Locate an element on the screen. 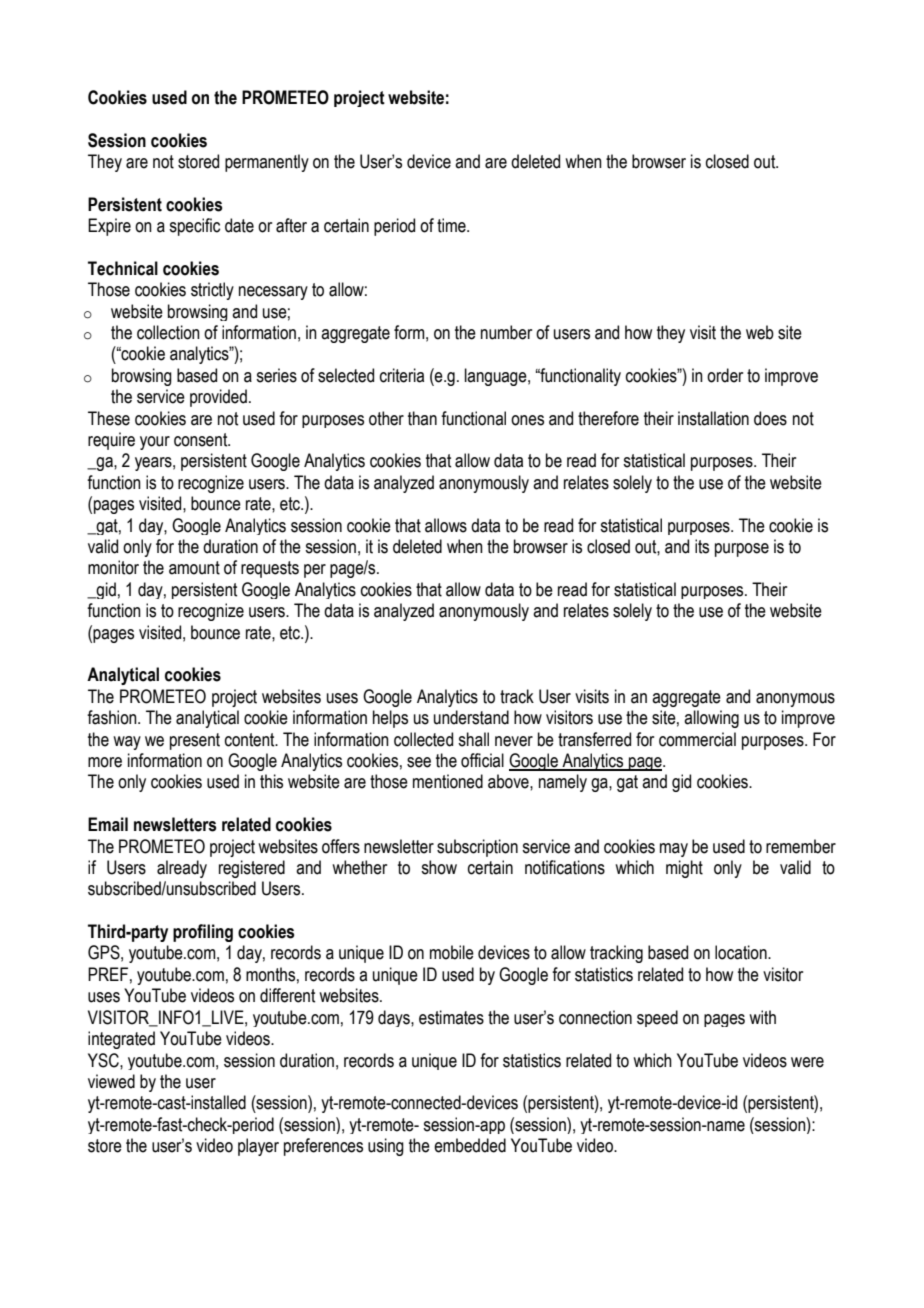 The height and width of the screenshot is (1308, 924). order is located at coordinates (725, 375).
